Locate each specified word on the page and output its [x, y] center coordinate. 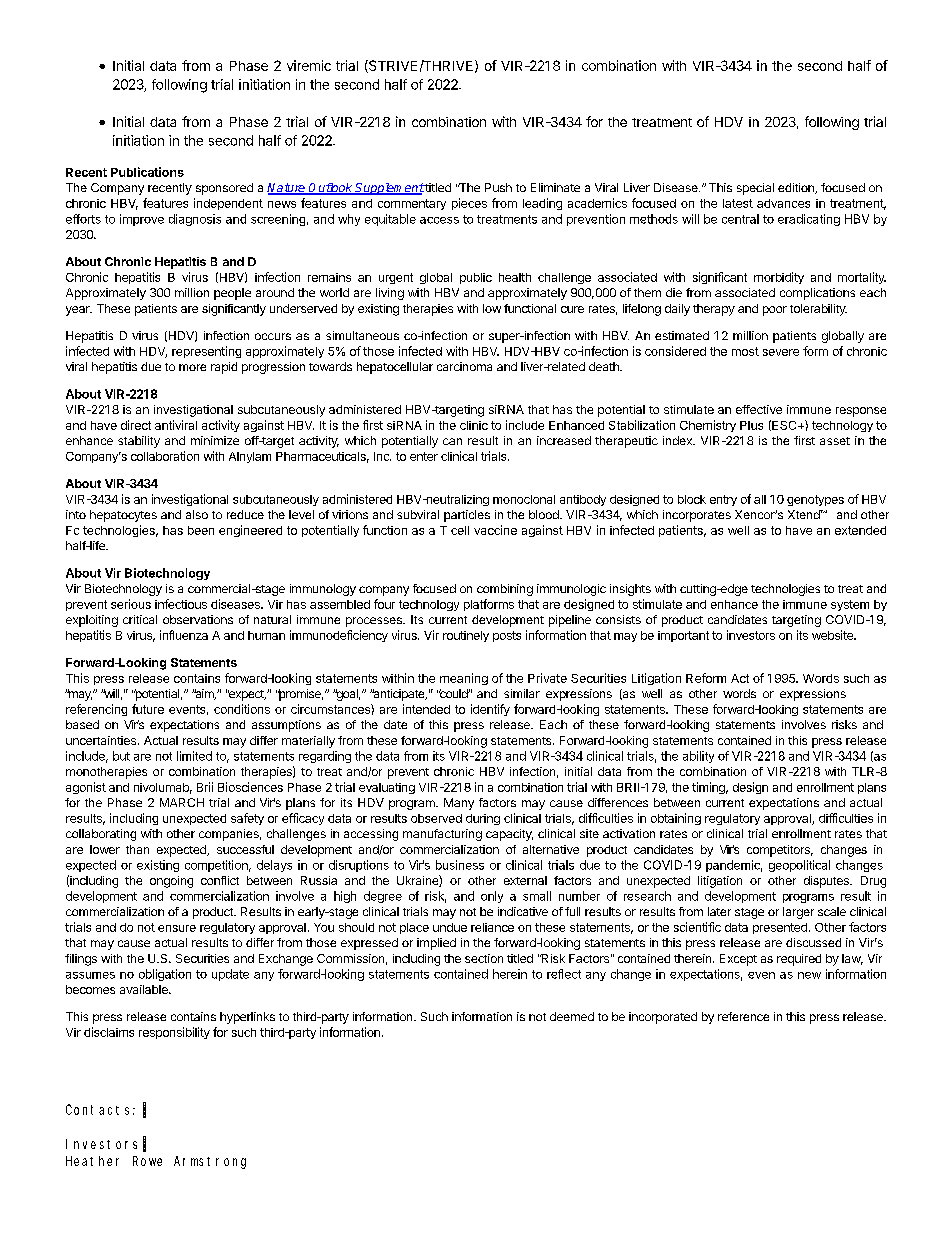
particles [467, 516]
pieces [469, 204]
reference [743, 1016]
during [483, 819]
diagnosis [195, 220]
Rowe [147, 1161]
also [197, 514]
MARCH [182, 802]
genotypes [815, 500]
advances [783, 203]
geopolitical [799, 866]
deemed [572, 1016]
